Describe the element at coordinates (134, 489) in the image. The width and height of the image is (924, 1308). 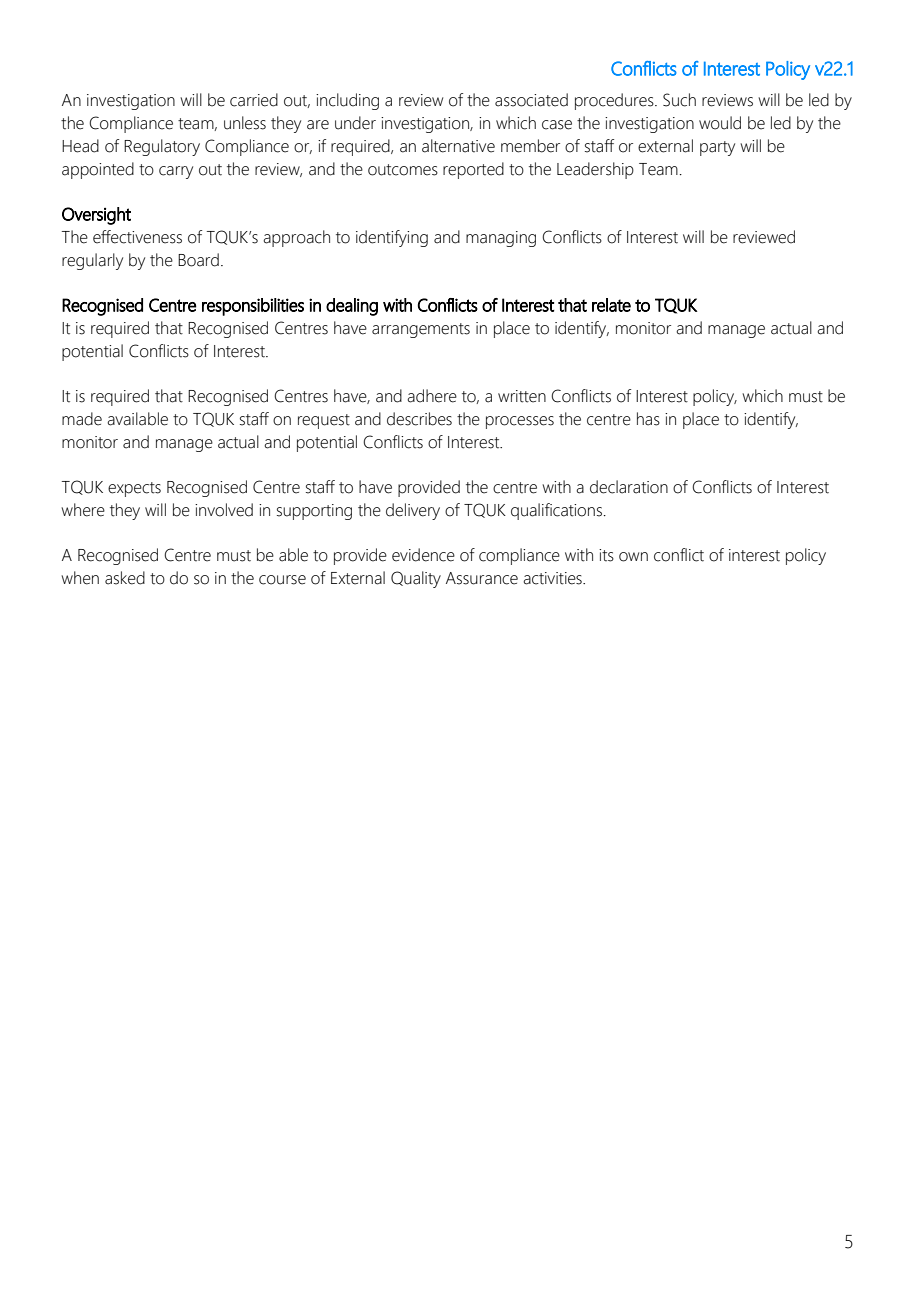
I see `expects` at that location.
